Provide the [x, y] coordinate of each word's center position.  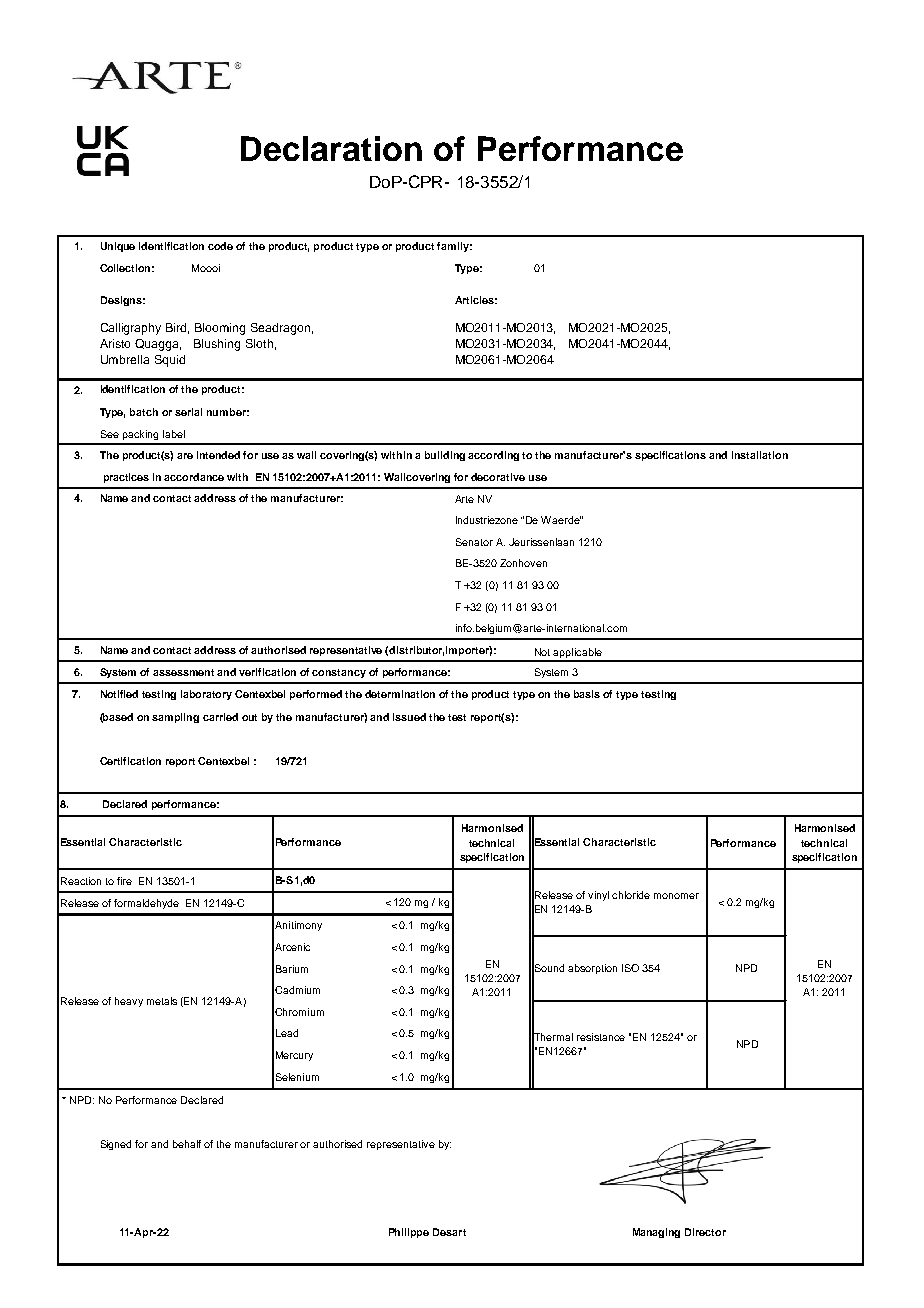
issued [409, 717]
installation [760, 455]
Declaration [331, 148]
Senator [474, 542]
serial [188, 412]
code [220, 246]
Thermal [552, 1037]
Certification [130, 761]
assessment [183, 672]
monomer [676, 896]
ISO [630, 968]
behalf [187, 1144]
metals [162, 1001]
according [493, 456]
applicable [578, 654]
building [445, 456]
